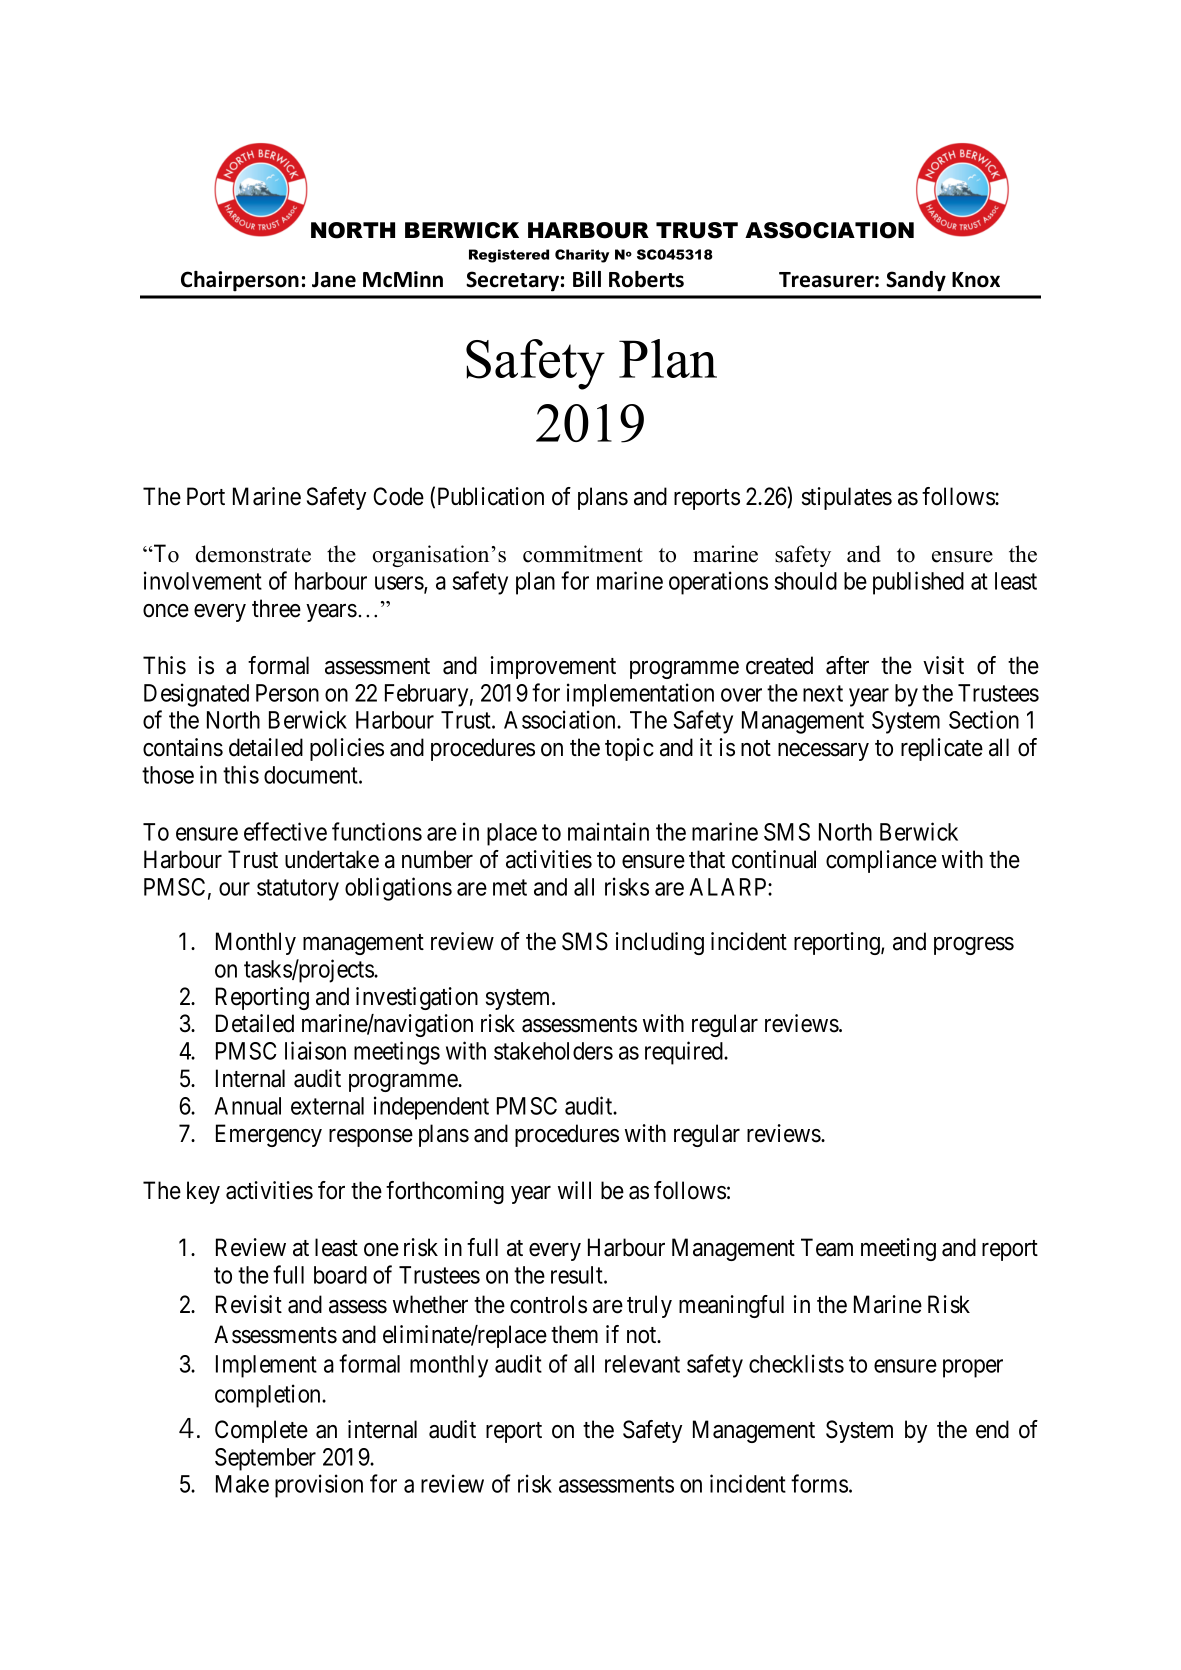 The width and height of the document is (1181, 1670). I want to click on liaison, so click(315, 1050).
